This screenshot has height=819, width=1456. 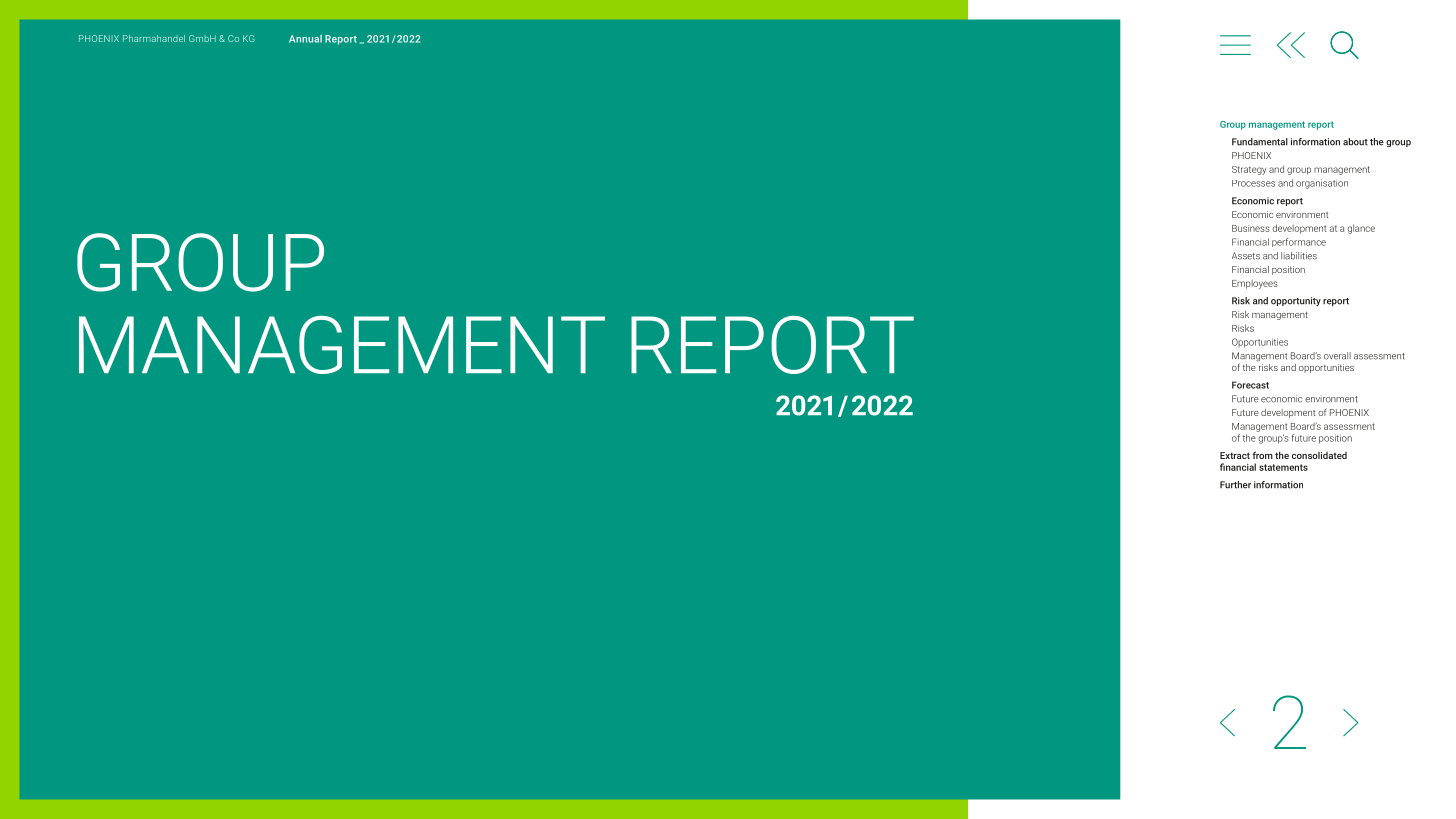 I want to click on opportunity, so click(x=1296, y=301).
